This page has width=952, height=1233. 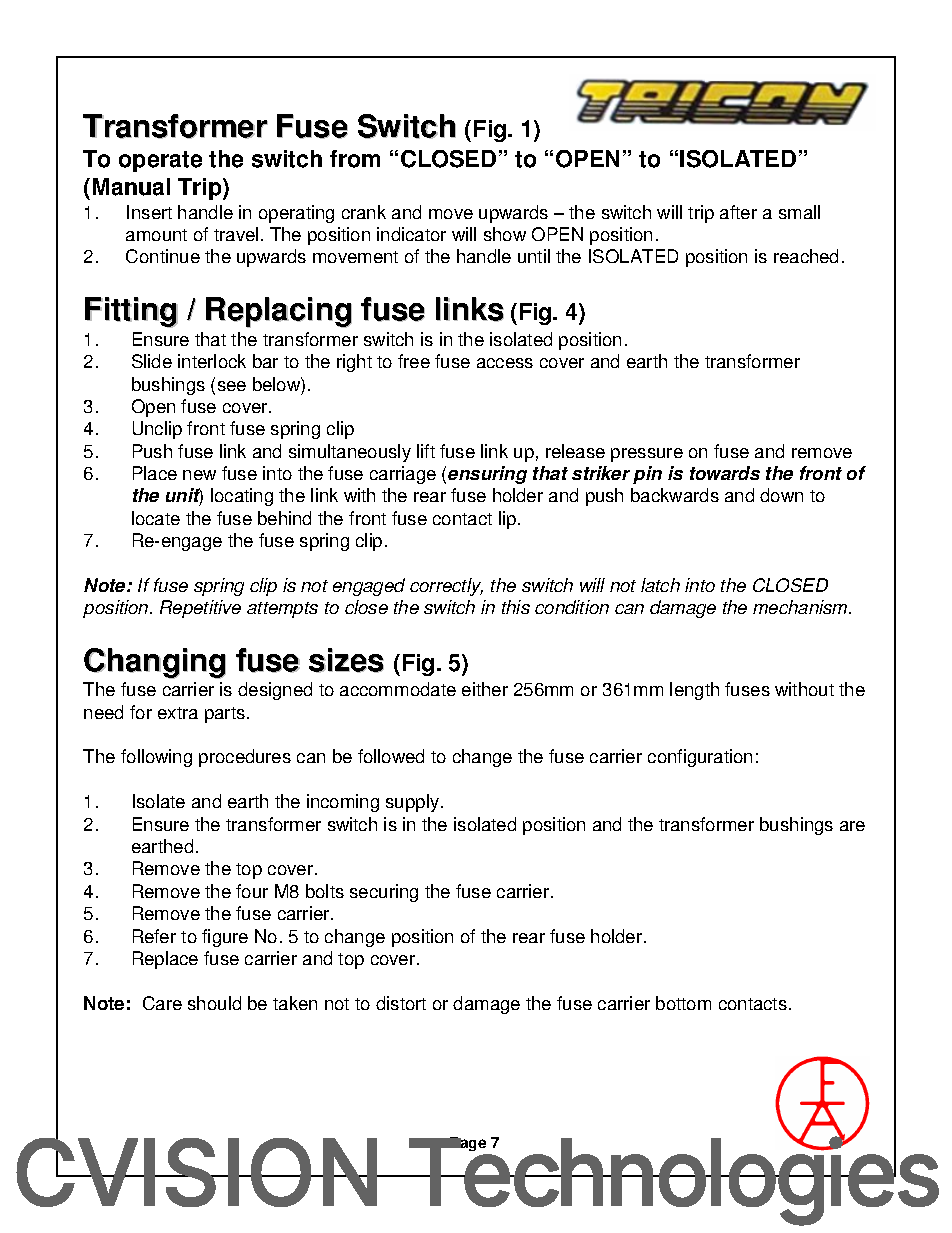 I want to click on towards, so click(x=725, y=473).
